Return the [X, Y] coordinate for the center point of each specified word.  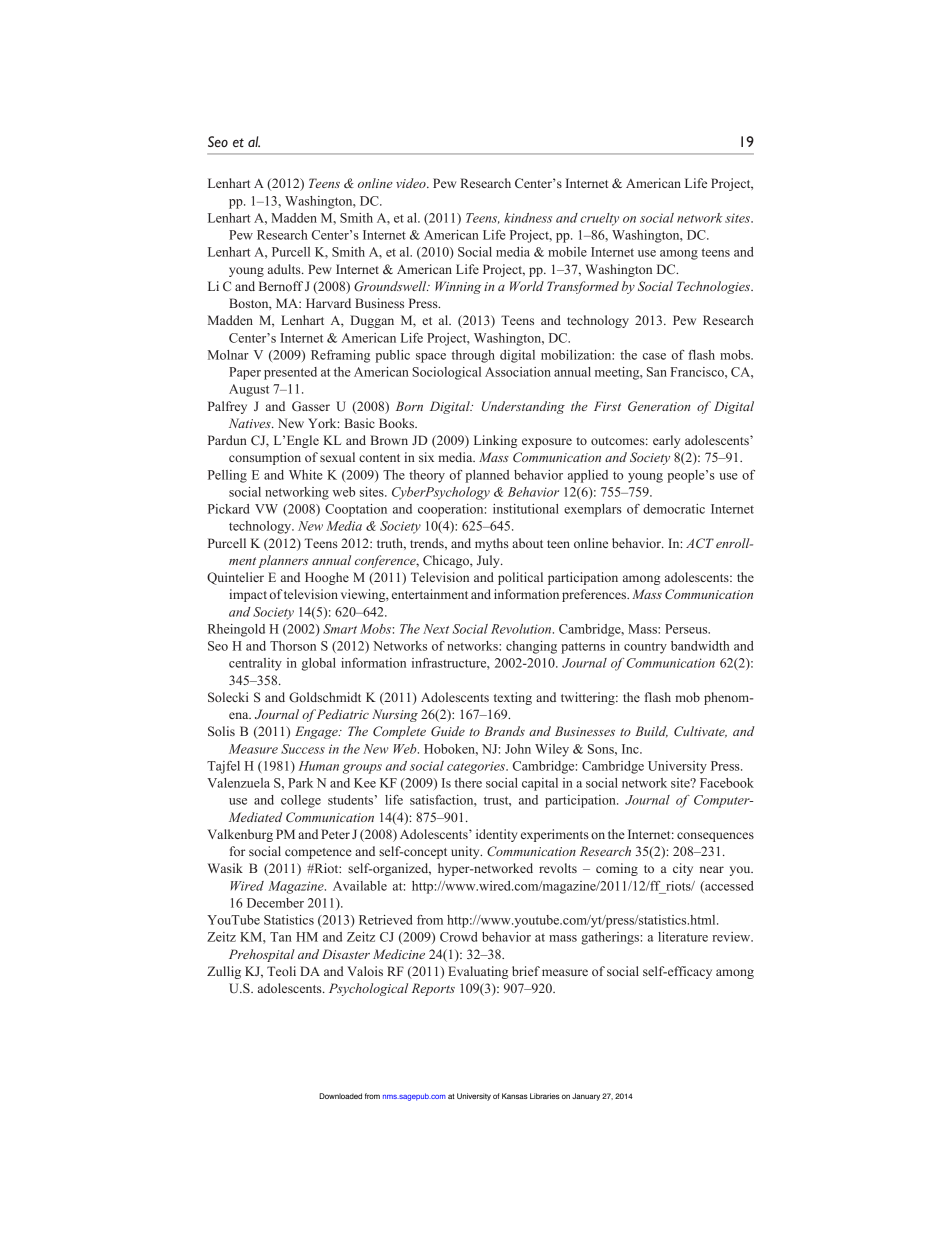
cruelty [599, 219]
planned [487, 476]
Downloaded [340, 1096]
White [305, 475]
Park [300, 783]
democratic [674, 509]
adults [285, 269]
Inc [631, 749]
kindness [528, 218]
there [468, 783]
